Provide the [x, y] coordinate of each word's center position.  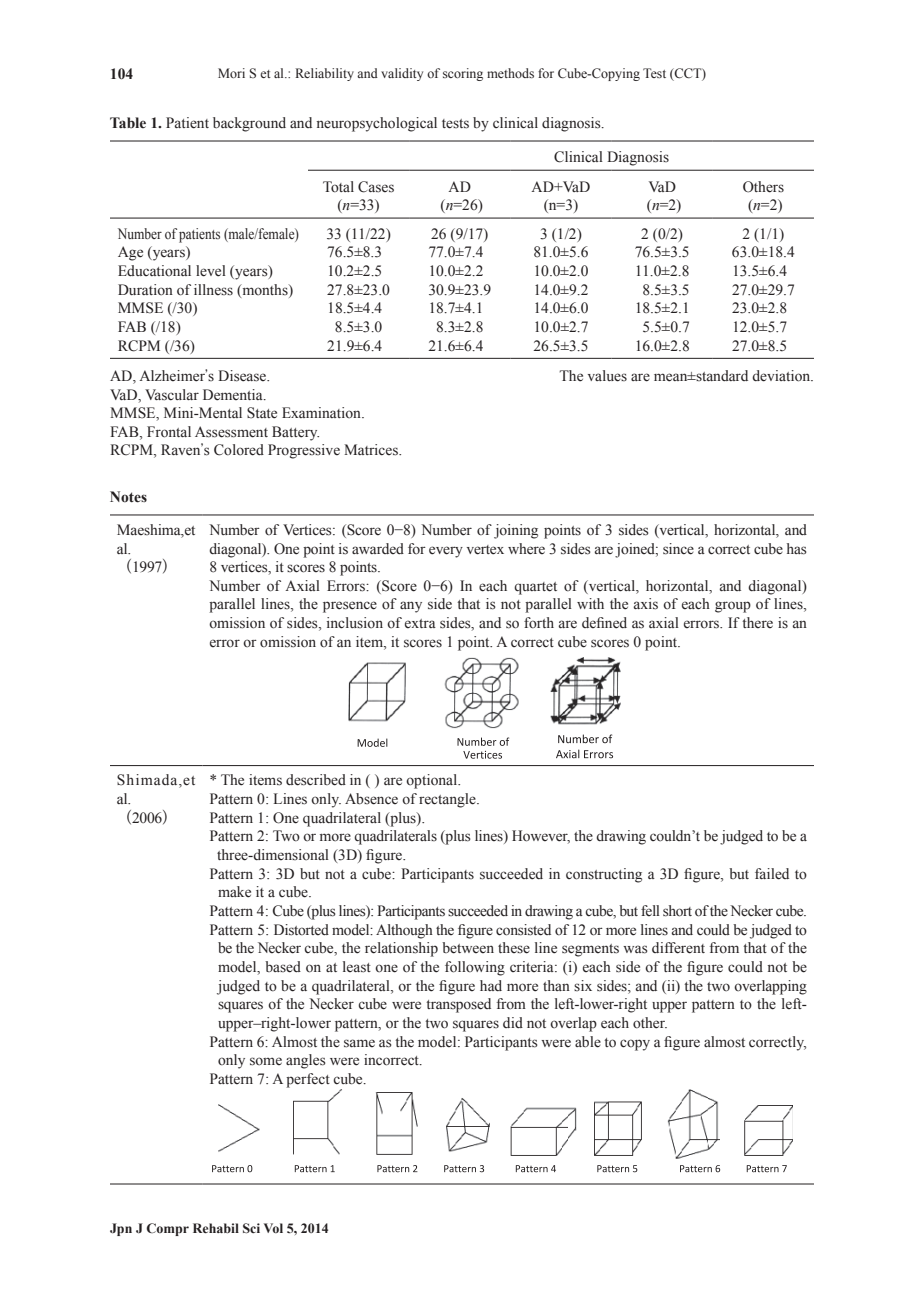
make [234, 892]
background [249, 124]
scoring [463, 74]
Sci [251, 1228]
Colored [239, 450]
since [678, 549]
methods [510, 73]
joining [516, 531]
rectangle [448, 800]
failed [772, 874]
